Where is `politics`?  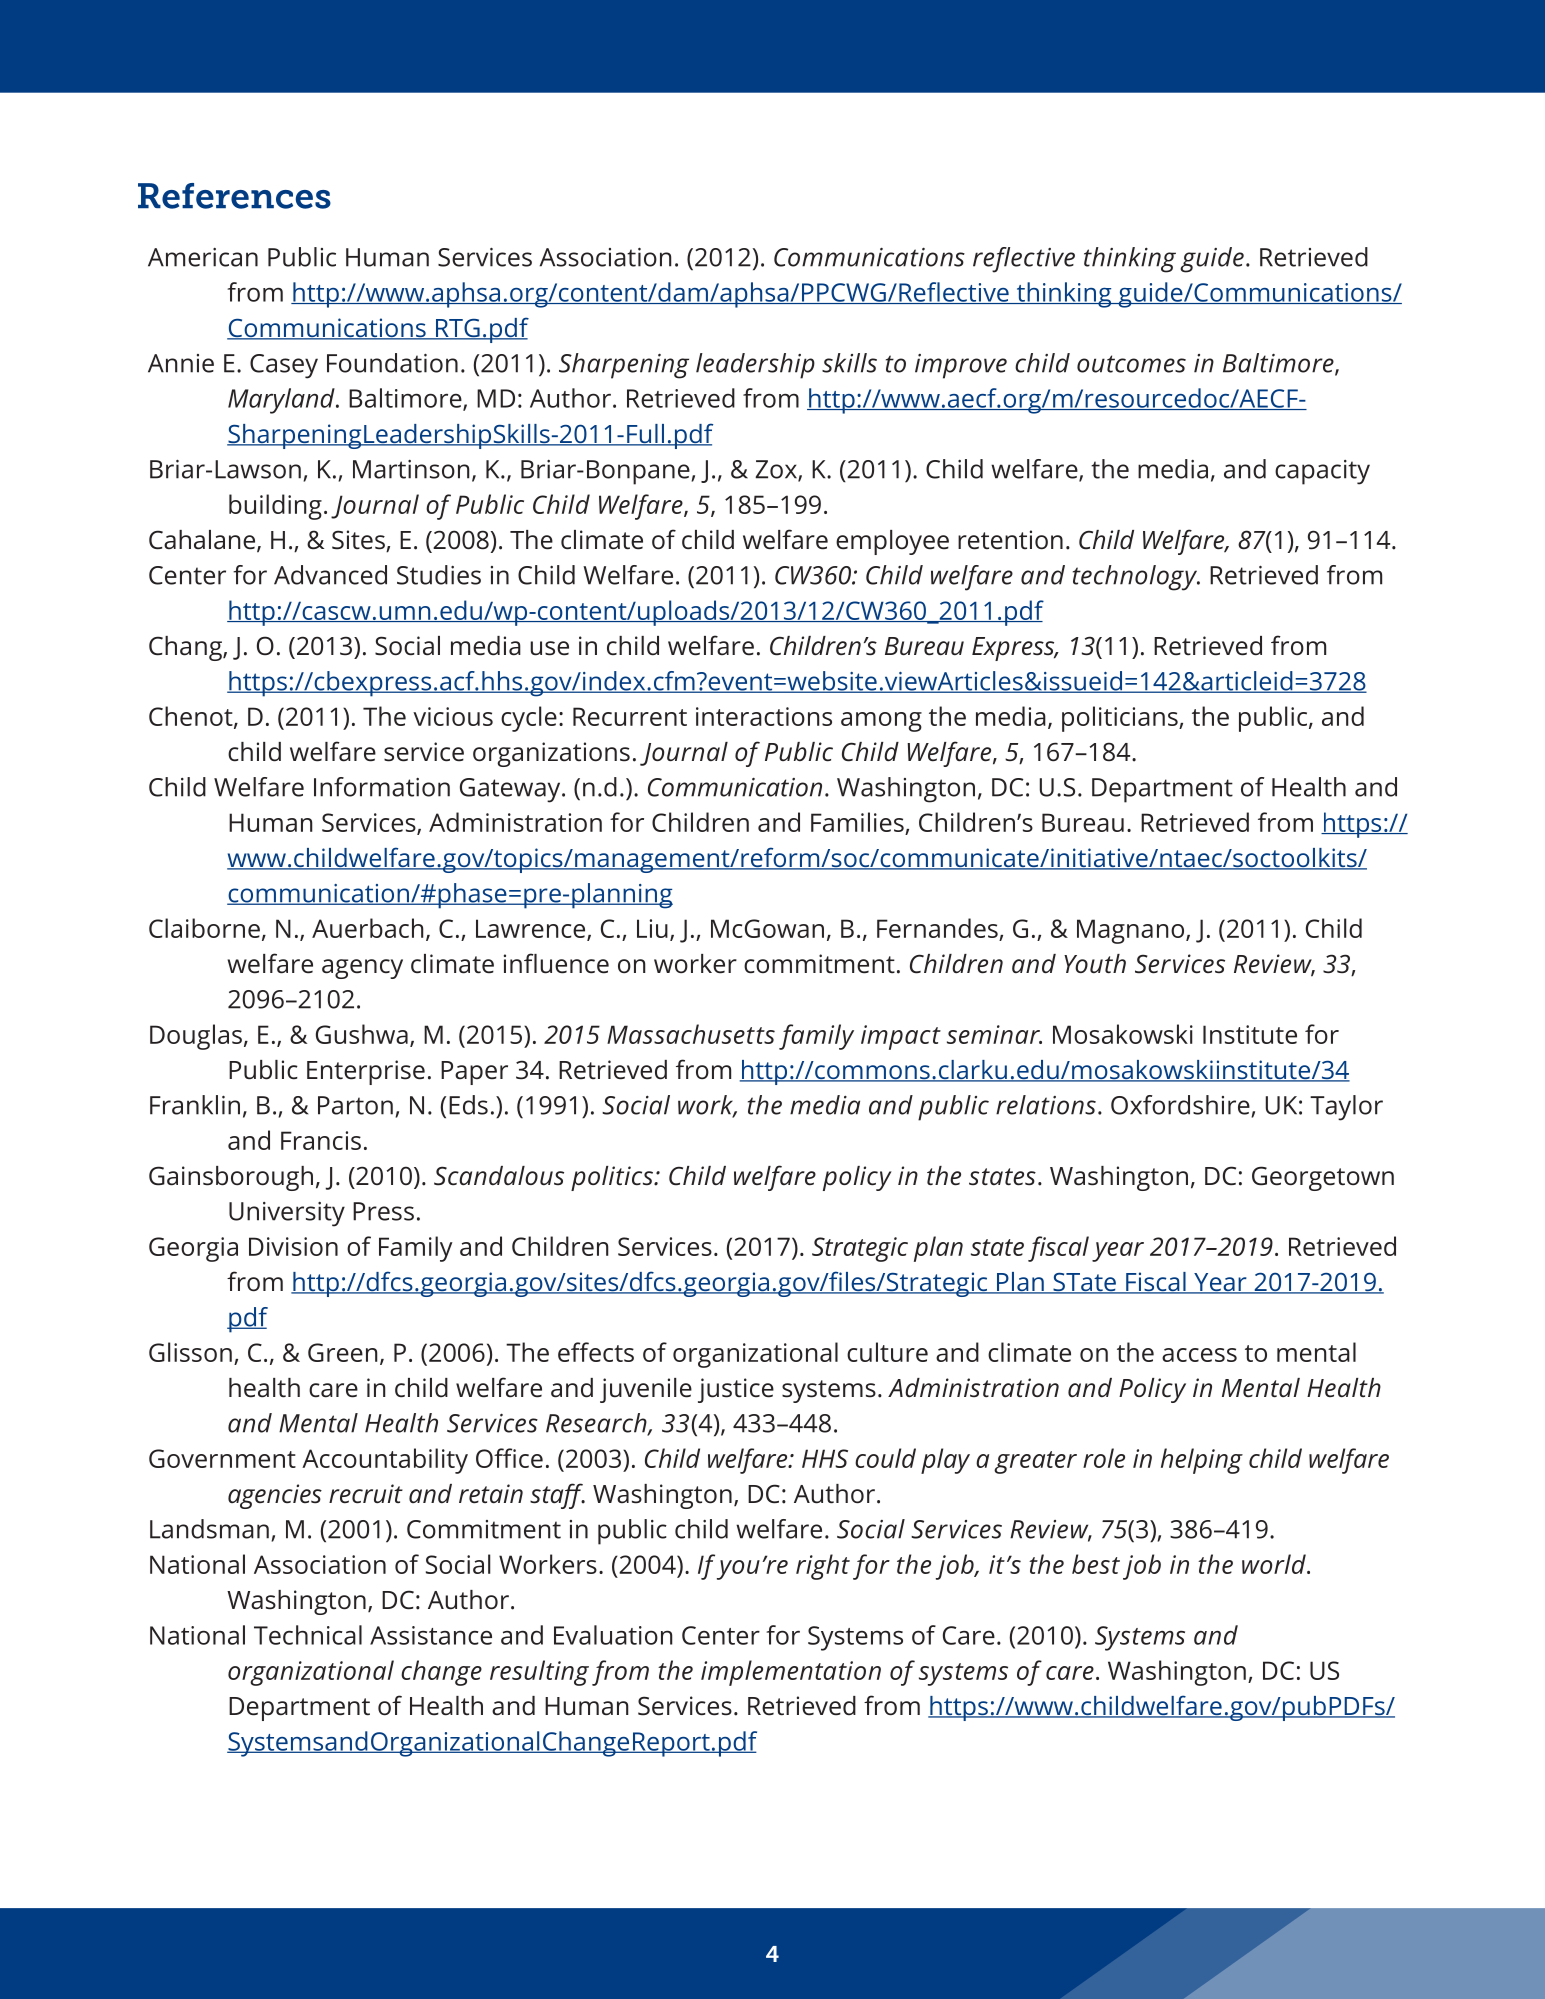
politics is located at coordinates (613, 1178).
